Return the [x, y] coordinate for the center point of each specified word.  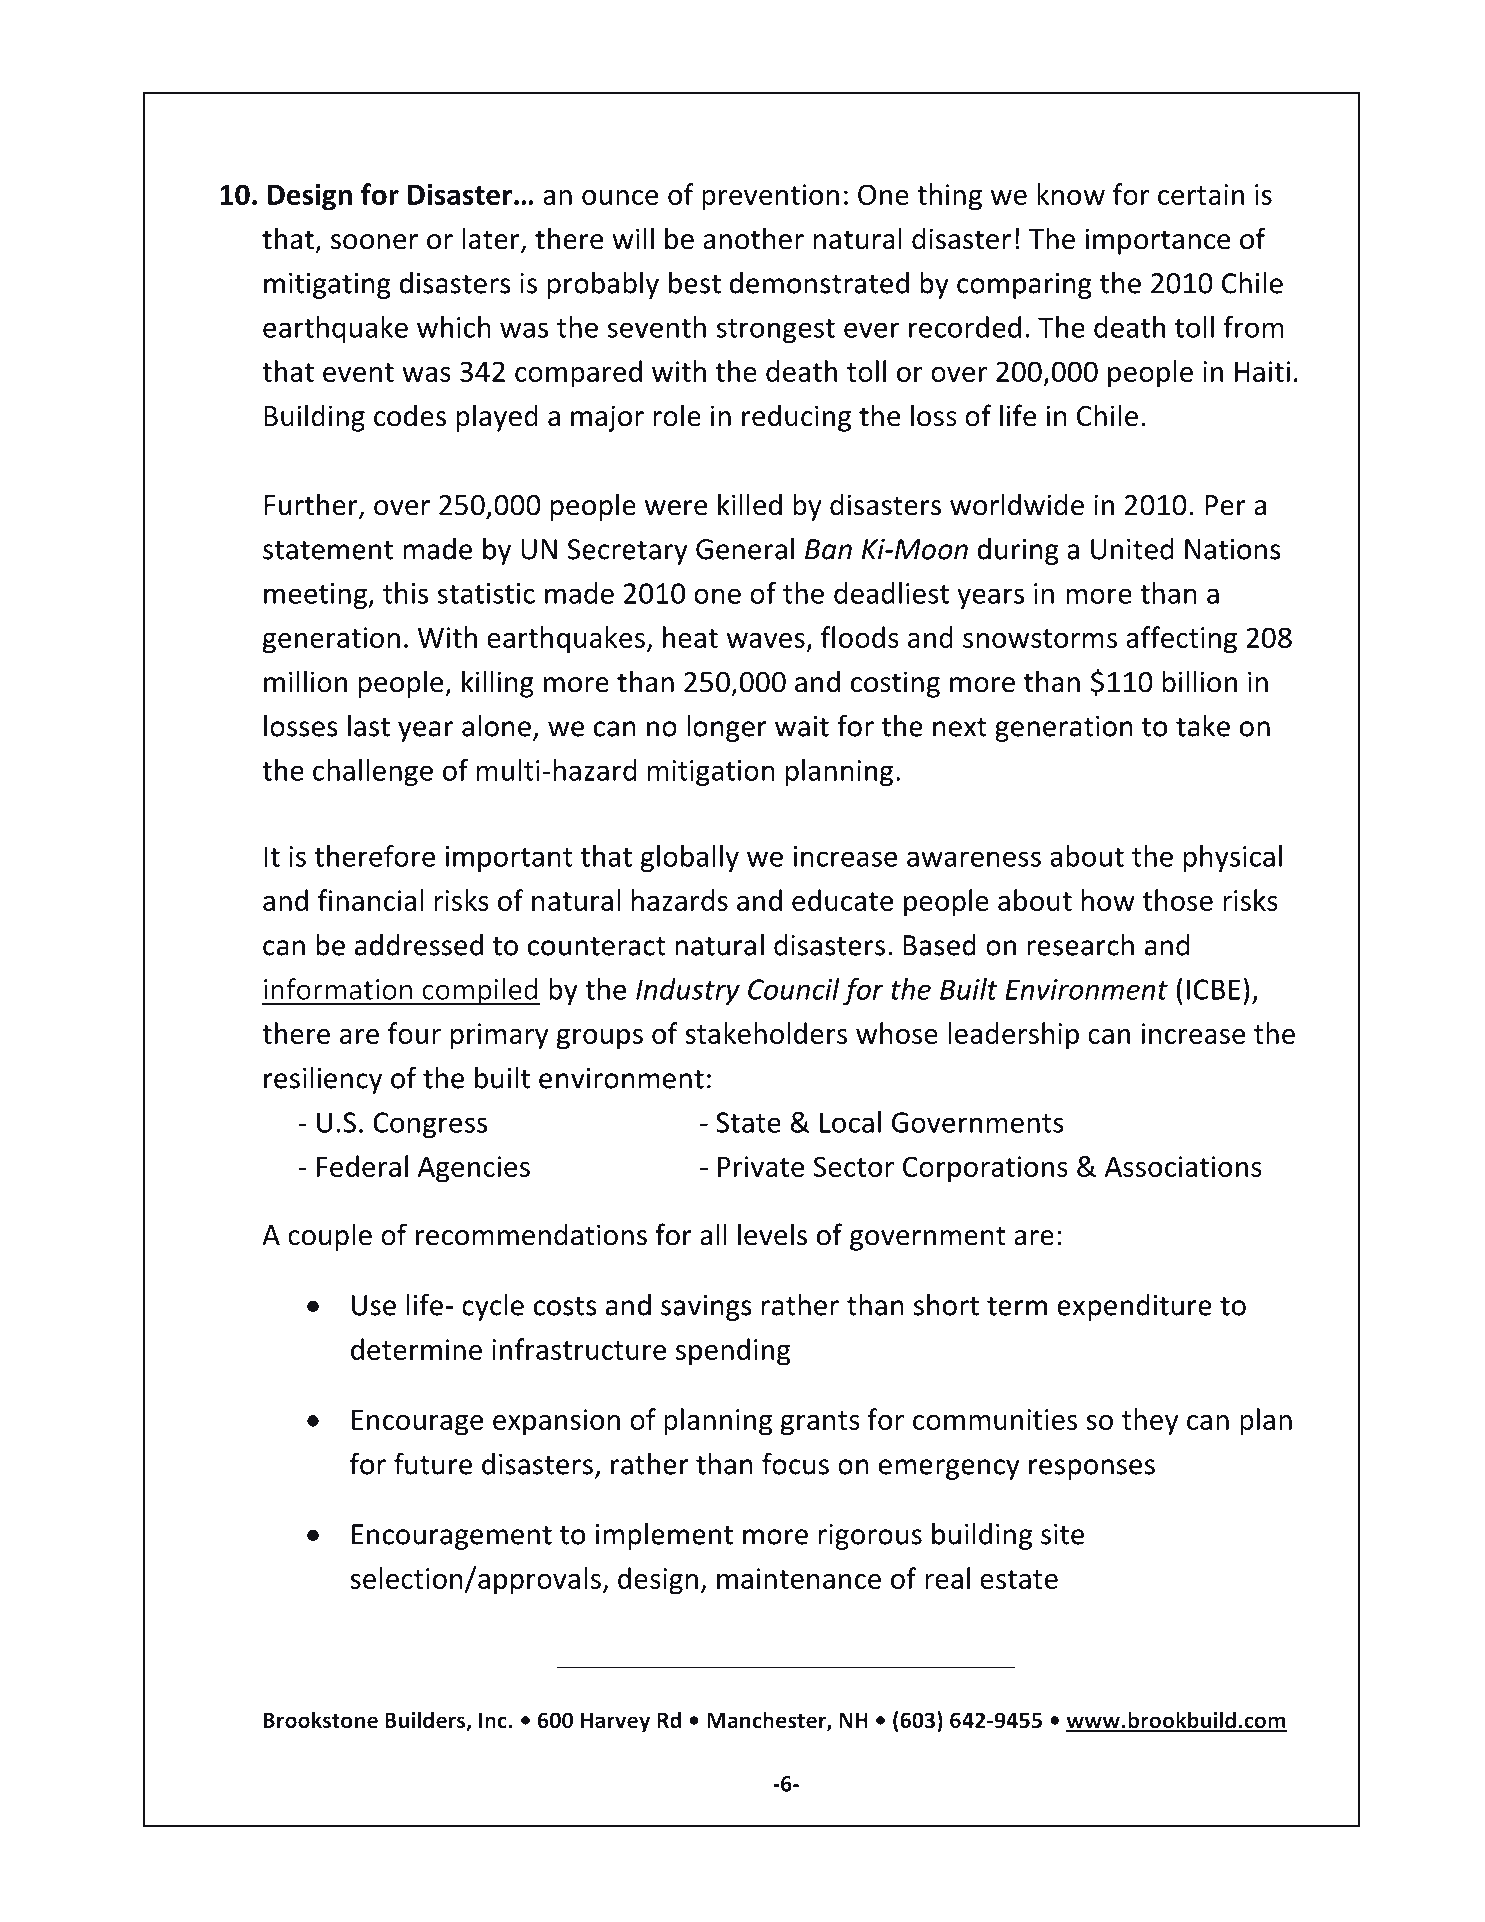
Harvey [615, 1722]
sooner [374, 242]
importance [1158, 241]
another [753, 238]
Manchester [767, 1721]
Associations [1183, 1166]
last [369, 726]
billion [1200, 681]
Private [761, 1166]
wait [802, 726]
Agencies [474, 1169]
